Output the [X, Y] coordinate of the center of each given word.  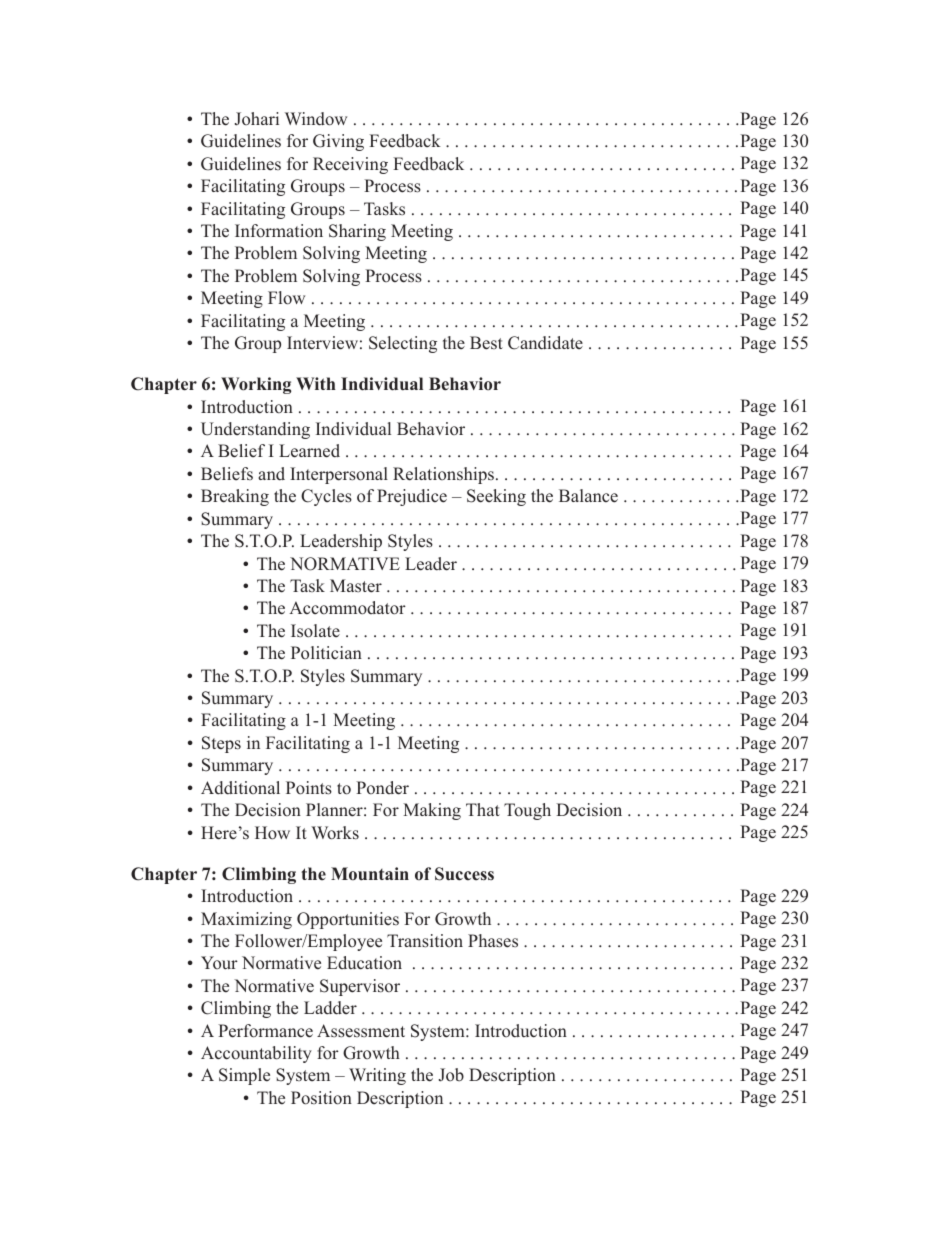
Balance [588, 496]
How [272, 833]
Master [356, 586]
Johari [257, 119]
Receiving [350, 165]
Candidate [545, 343]
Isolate [315, 631]
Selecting [403, 344]
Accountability [256, 1054]
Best [486, 343]
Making [432, 811]
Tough [527, 811]
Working [256, 385]
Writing [377, 1076]
